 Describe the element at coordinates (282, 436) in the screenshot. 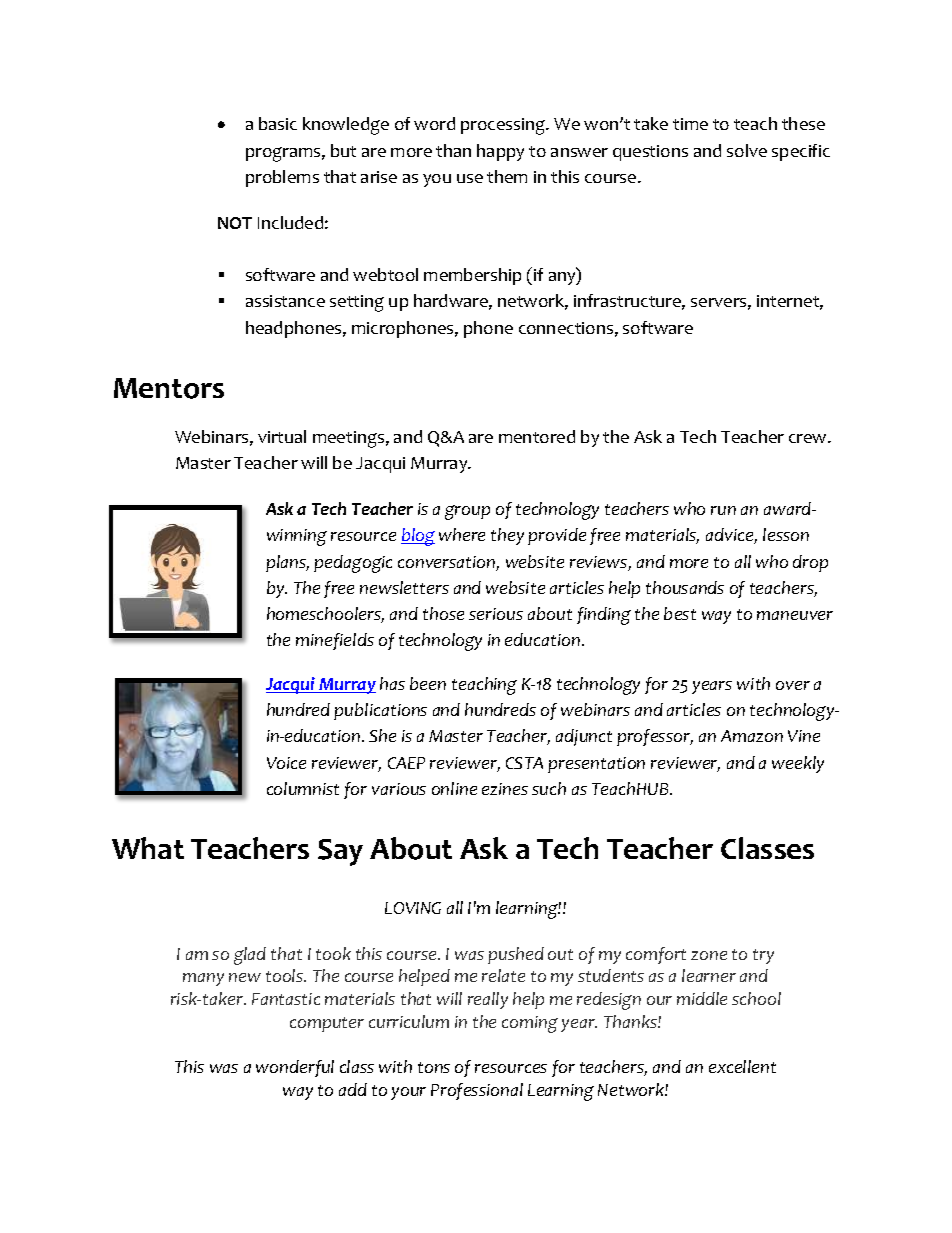

I see `virtual` at that location.
